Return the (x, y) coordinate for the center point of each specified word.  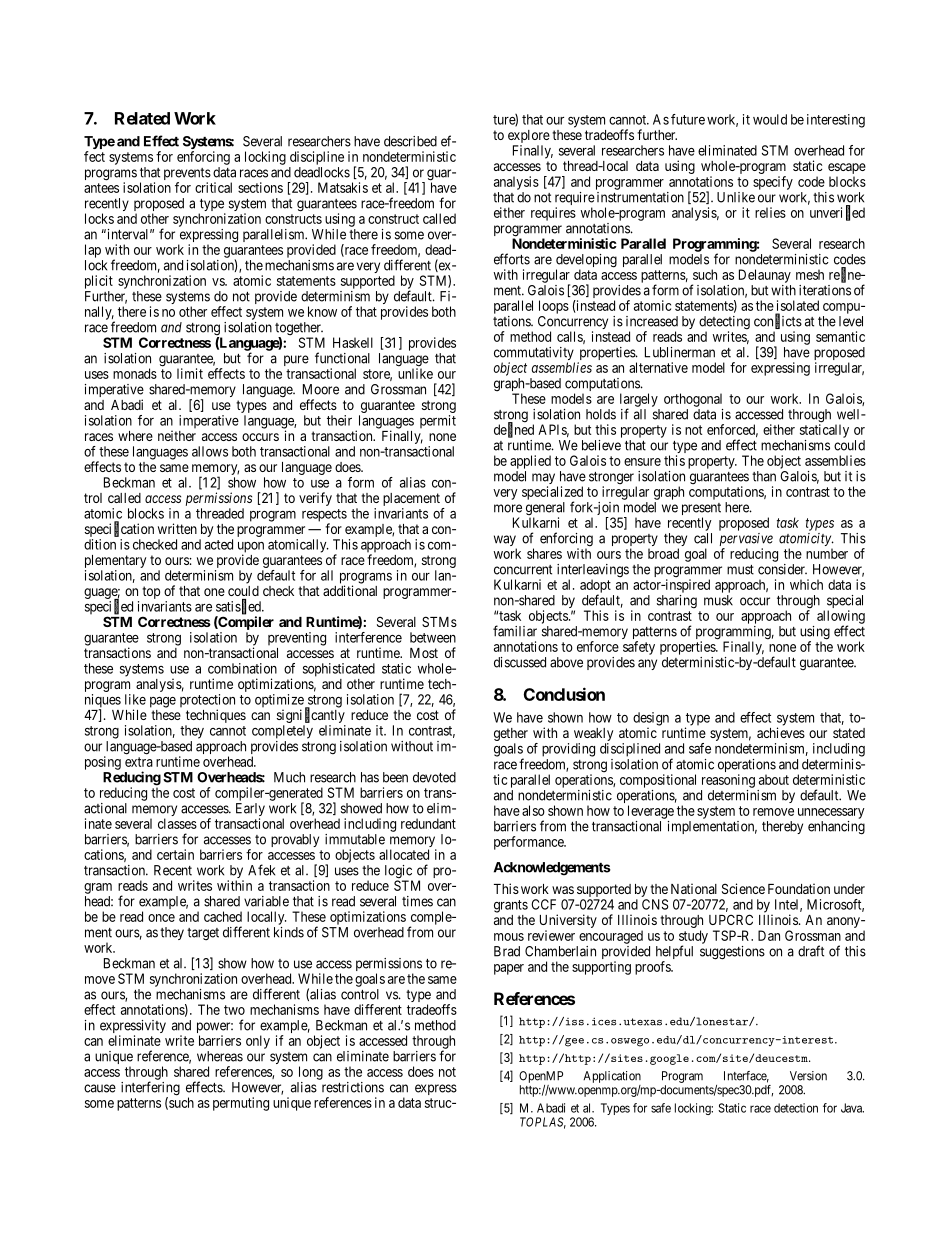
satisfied (239, 606)
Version (808, 1076)
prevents (187, 175)
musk (718, 600)
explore (529, 136)
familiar (515, 631)
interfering (150, 1089)
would (770, 119)
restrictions (353, 1087)
